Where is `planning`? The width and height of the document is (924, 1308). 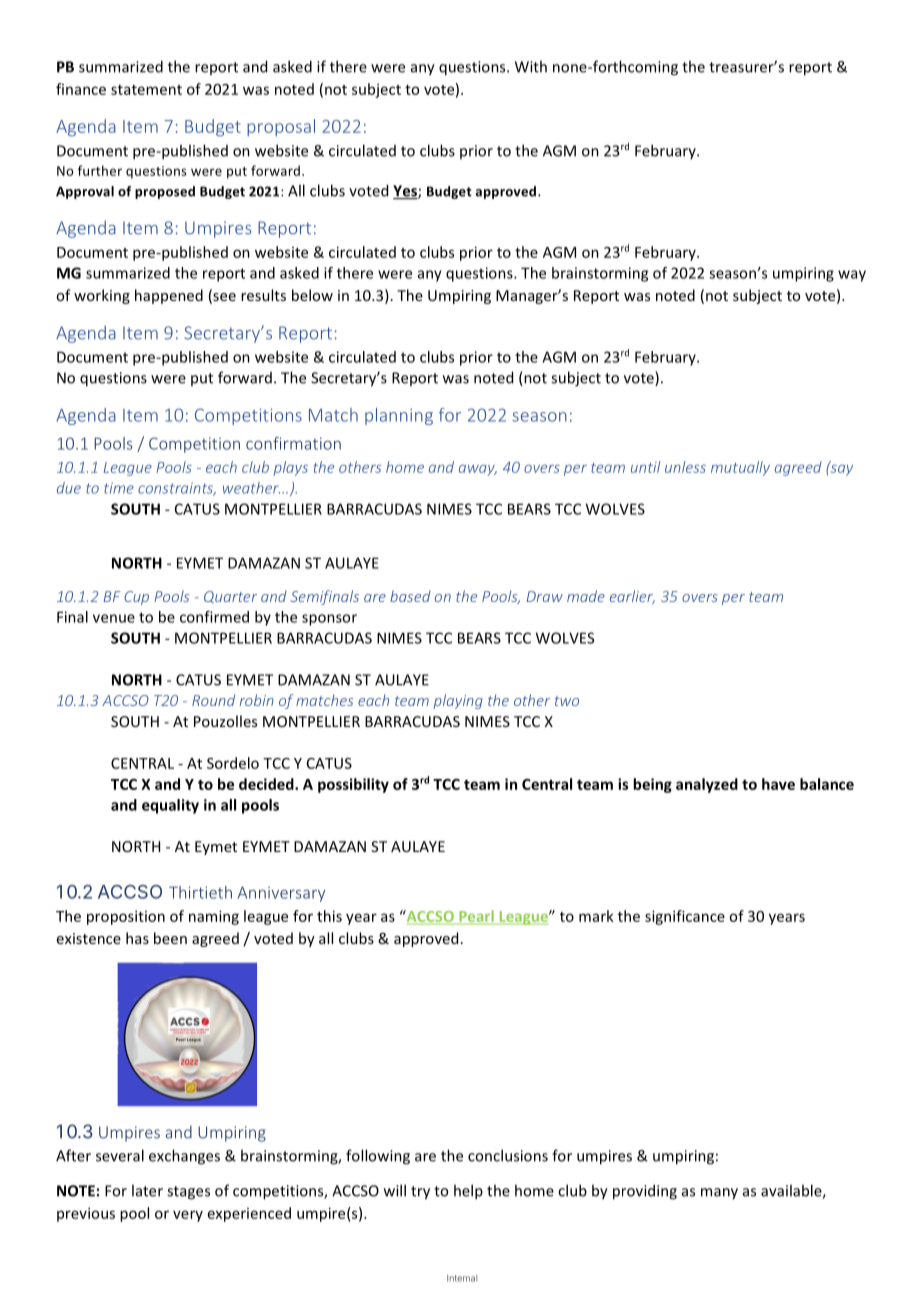 planning is located at coordinates (399, 416).
